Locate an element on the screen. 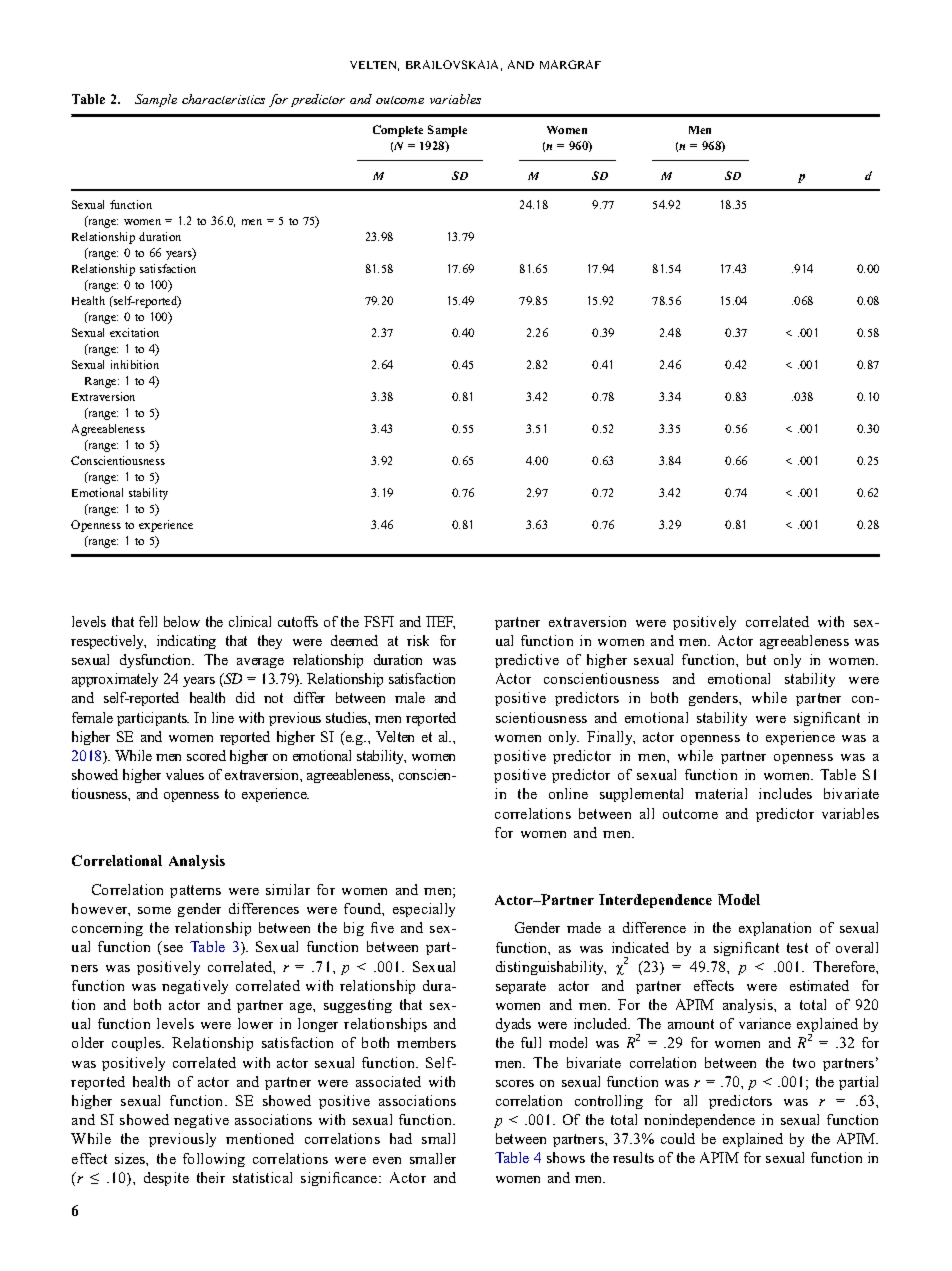 The height and width of the screenshot is (1271, 952). predictive is located at coordinates (527, 661).
